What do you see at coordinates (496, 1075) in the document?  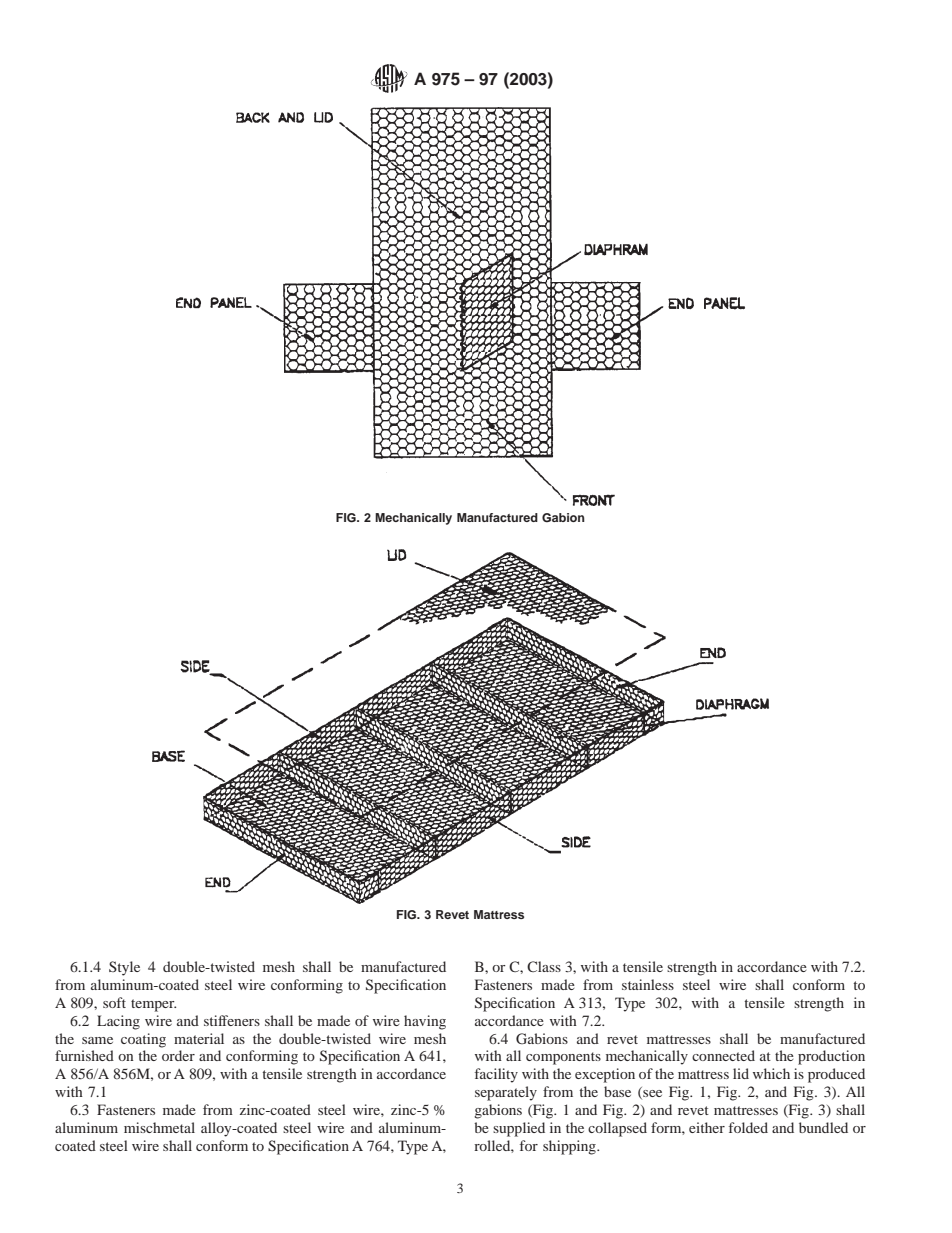 I see `facility` at bounding box center [496, 1075].
